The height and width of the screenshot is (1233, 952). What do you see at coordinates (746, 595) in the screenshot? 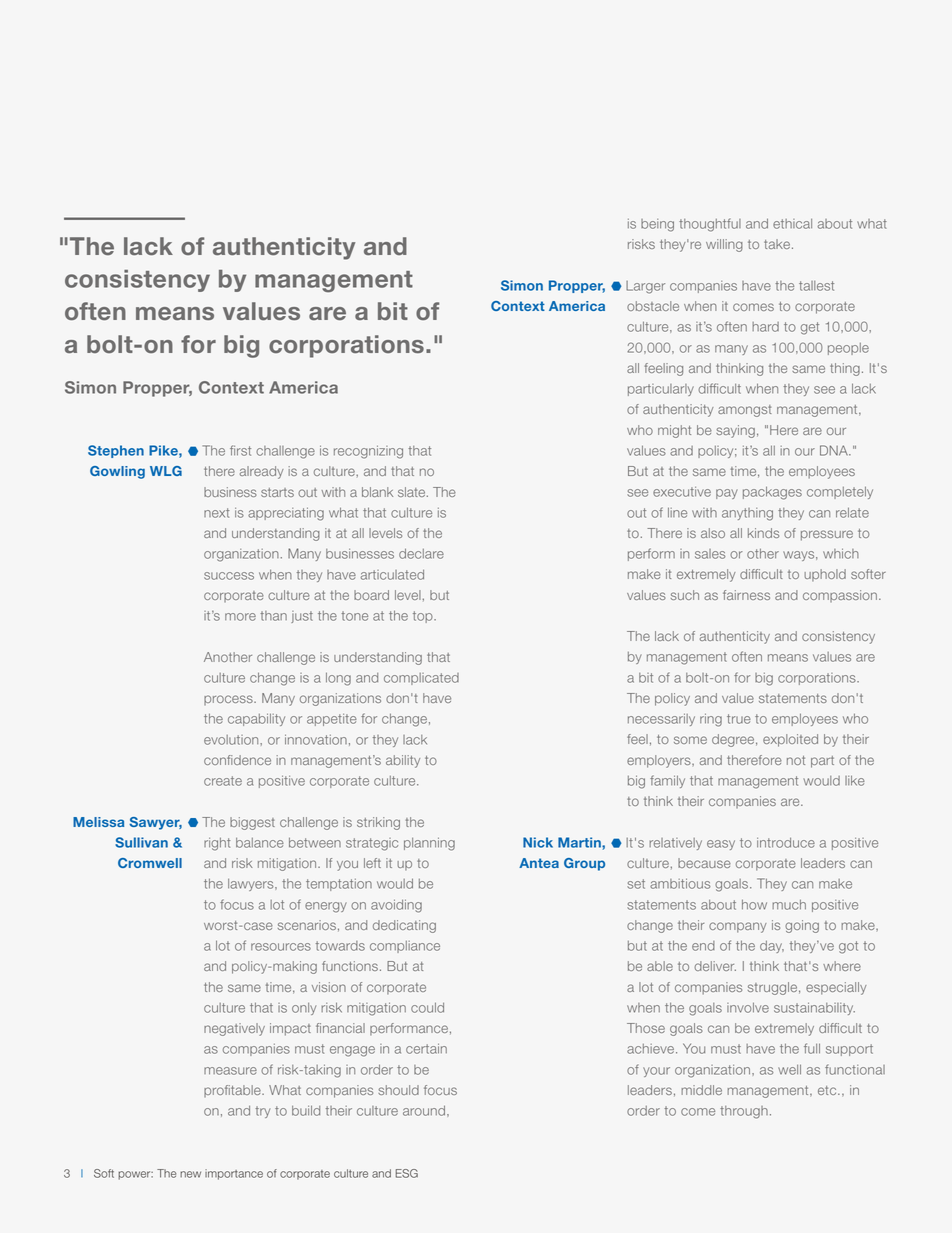
I see `fairness` at bounding box center [746, 595].
